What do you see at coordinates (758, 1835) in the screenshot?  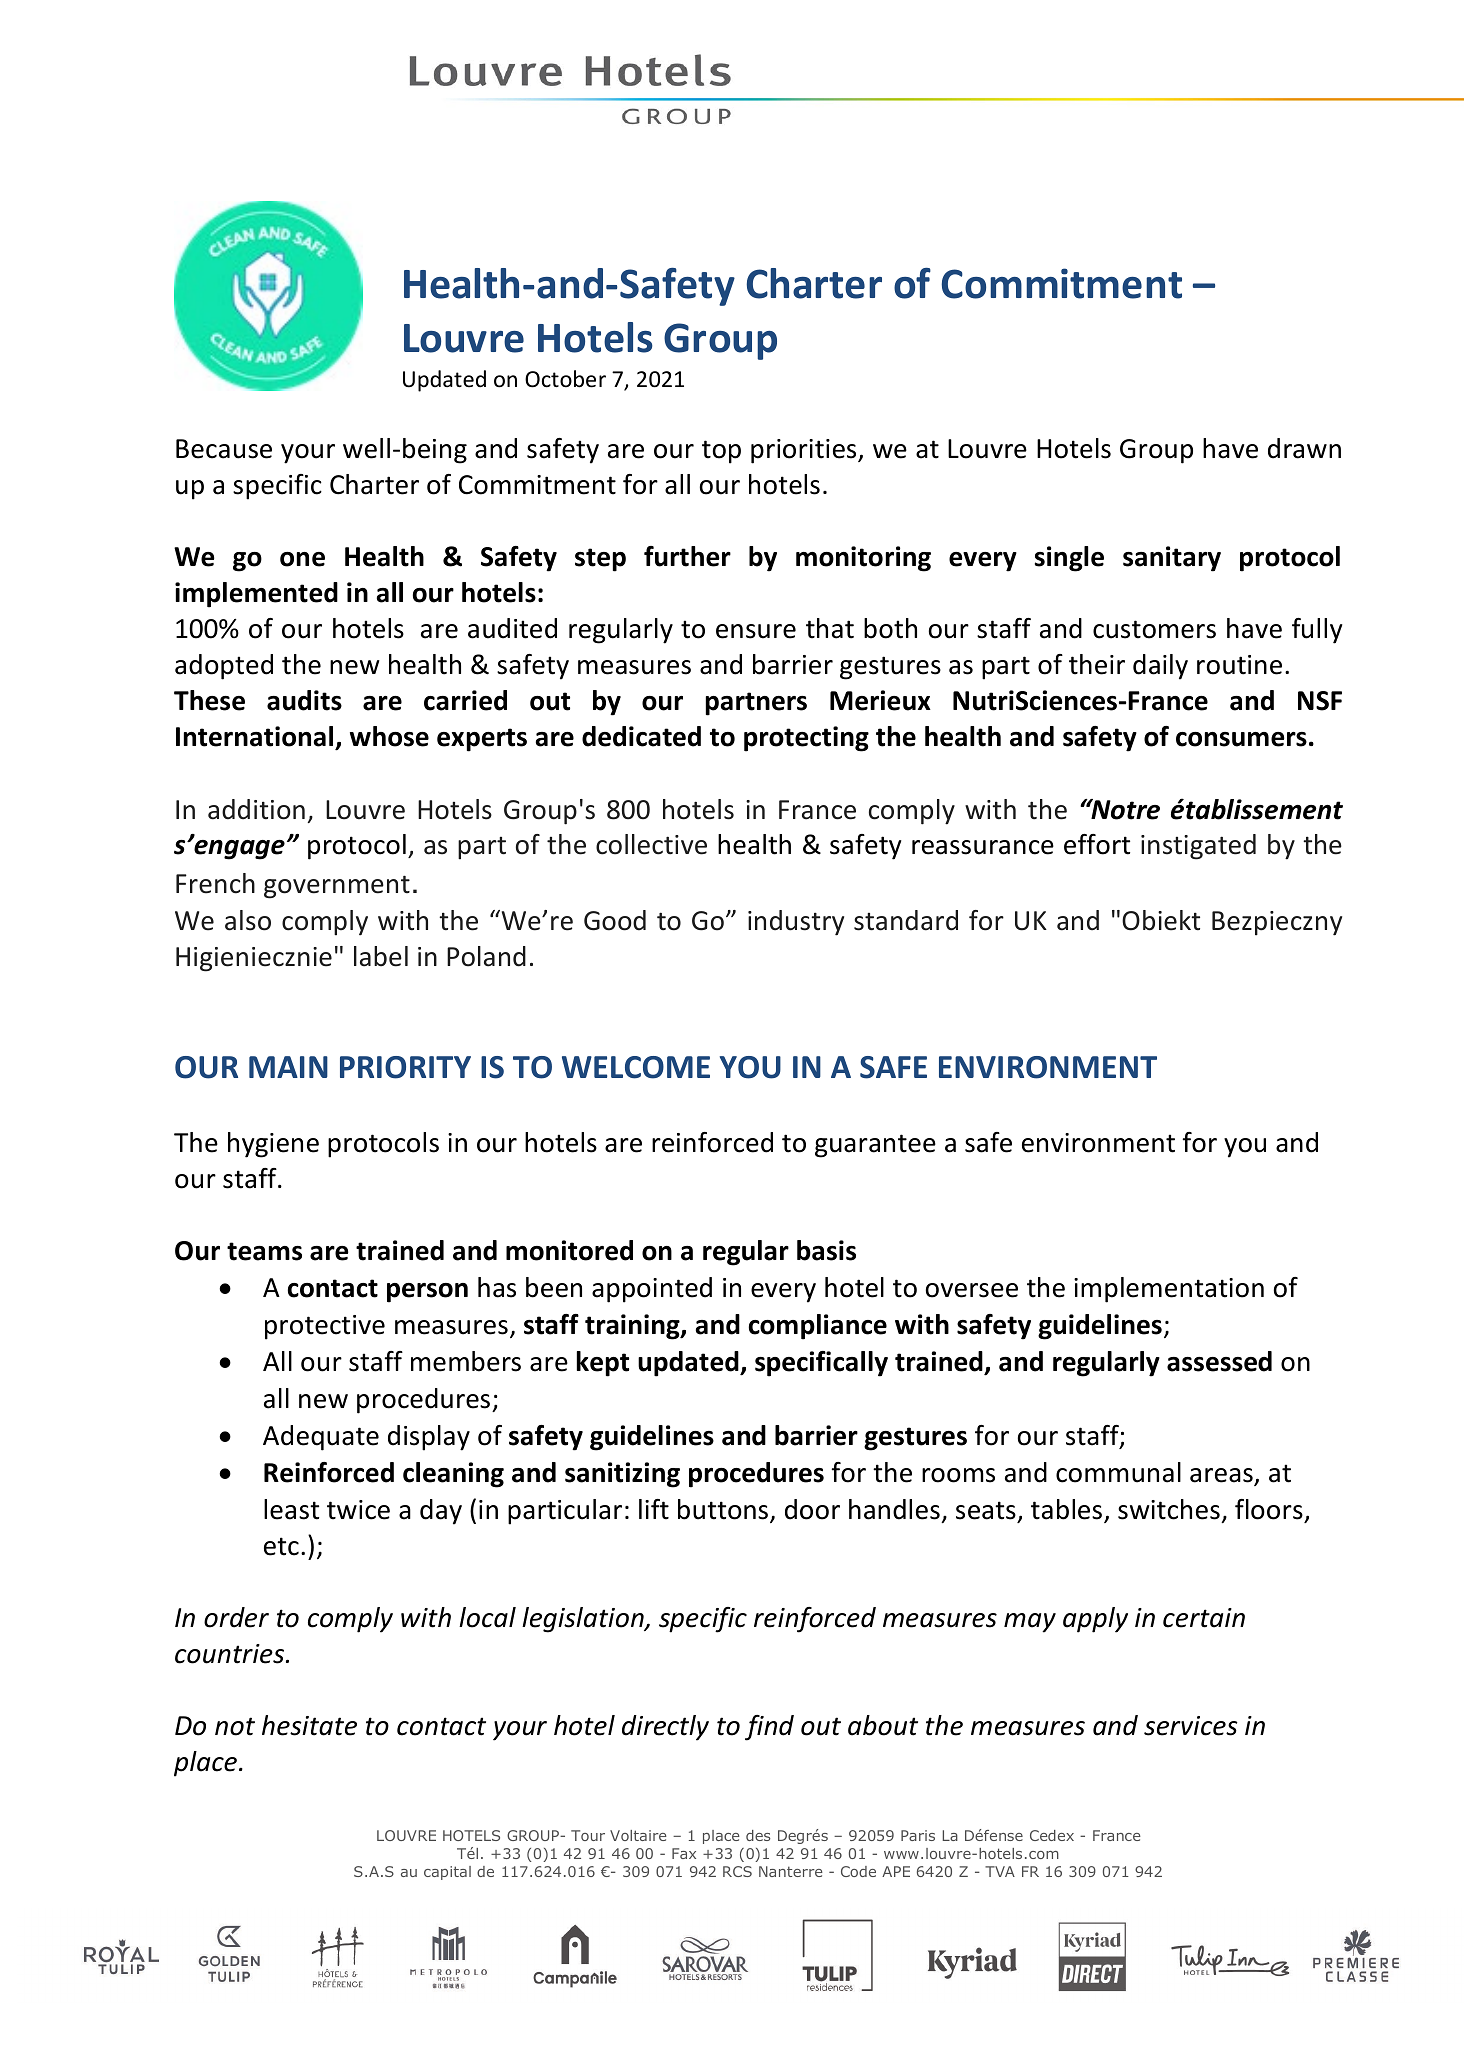 I see `des` at bounding box center [758, 1835].
